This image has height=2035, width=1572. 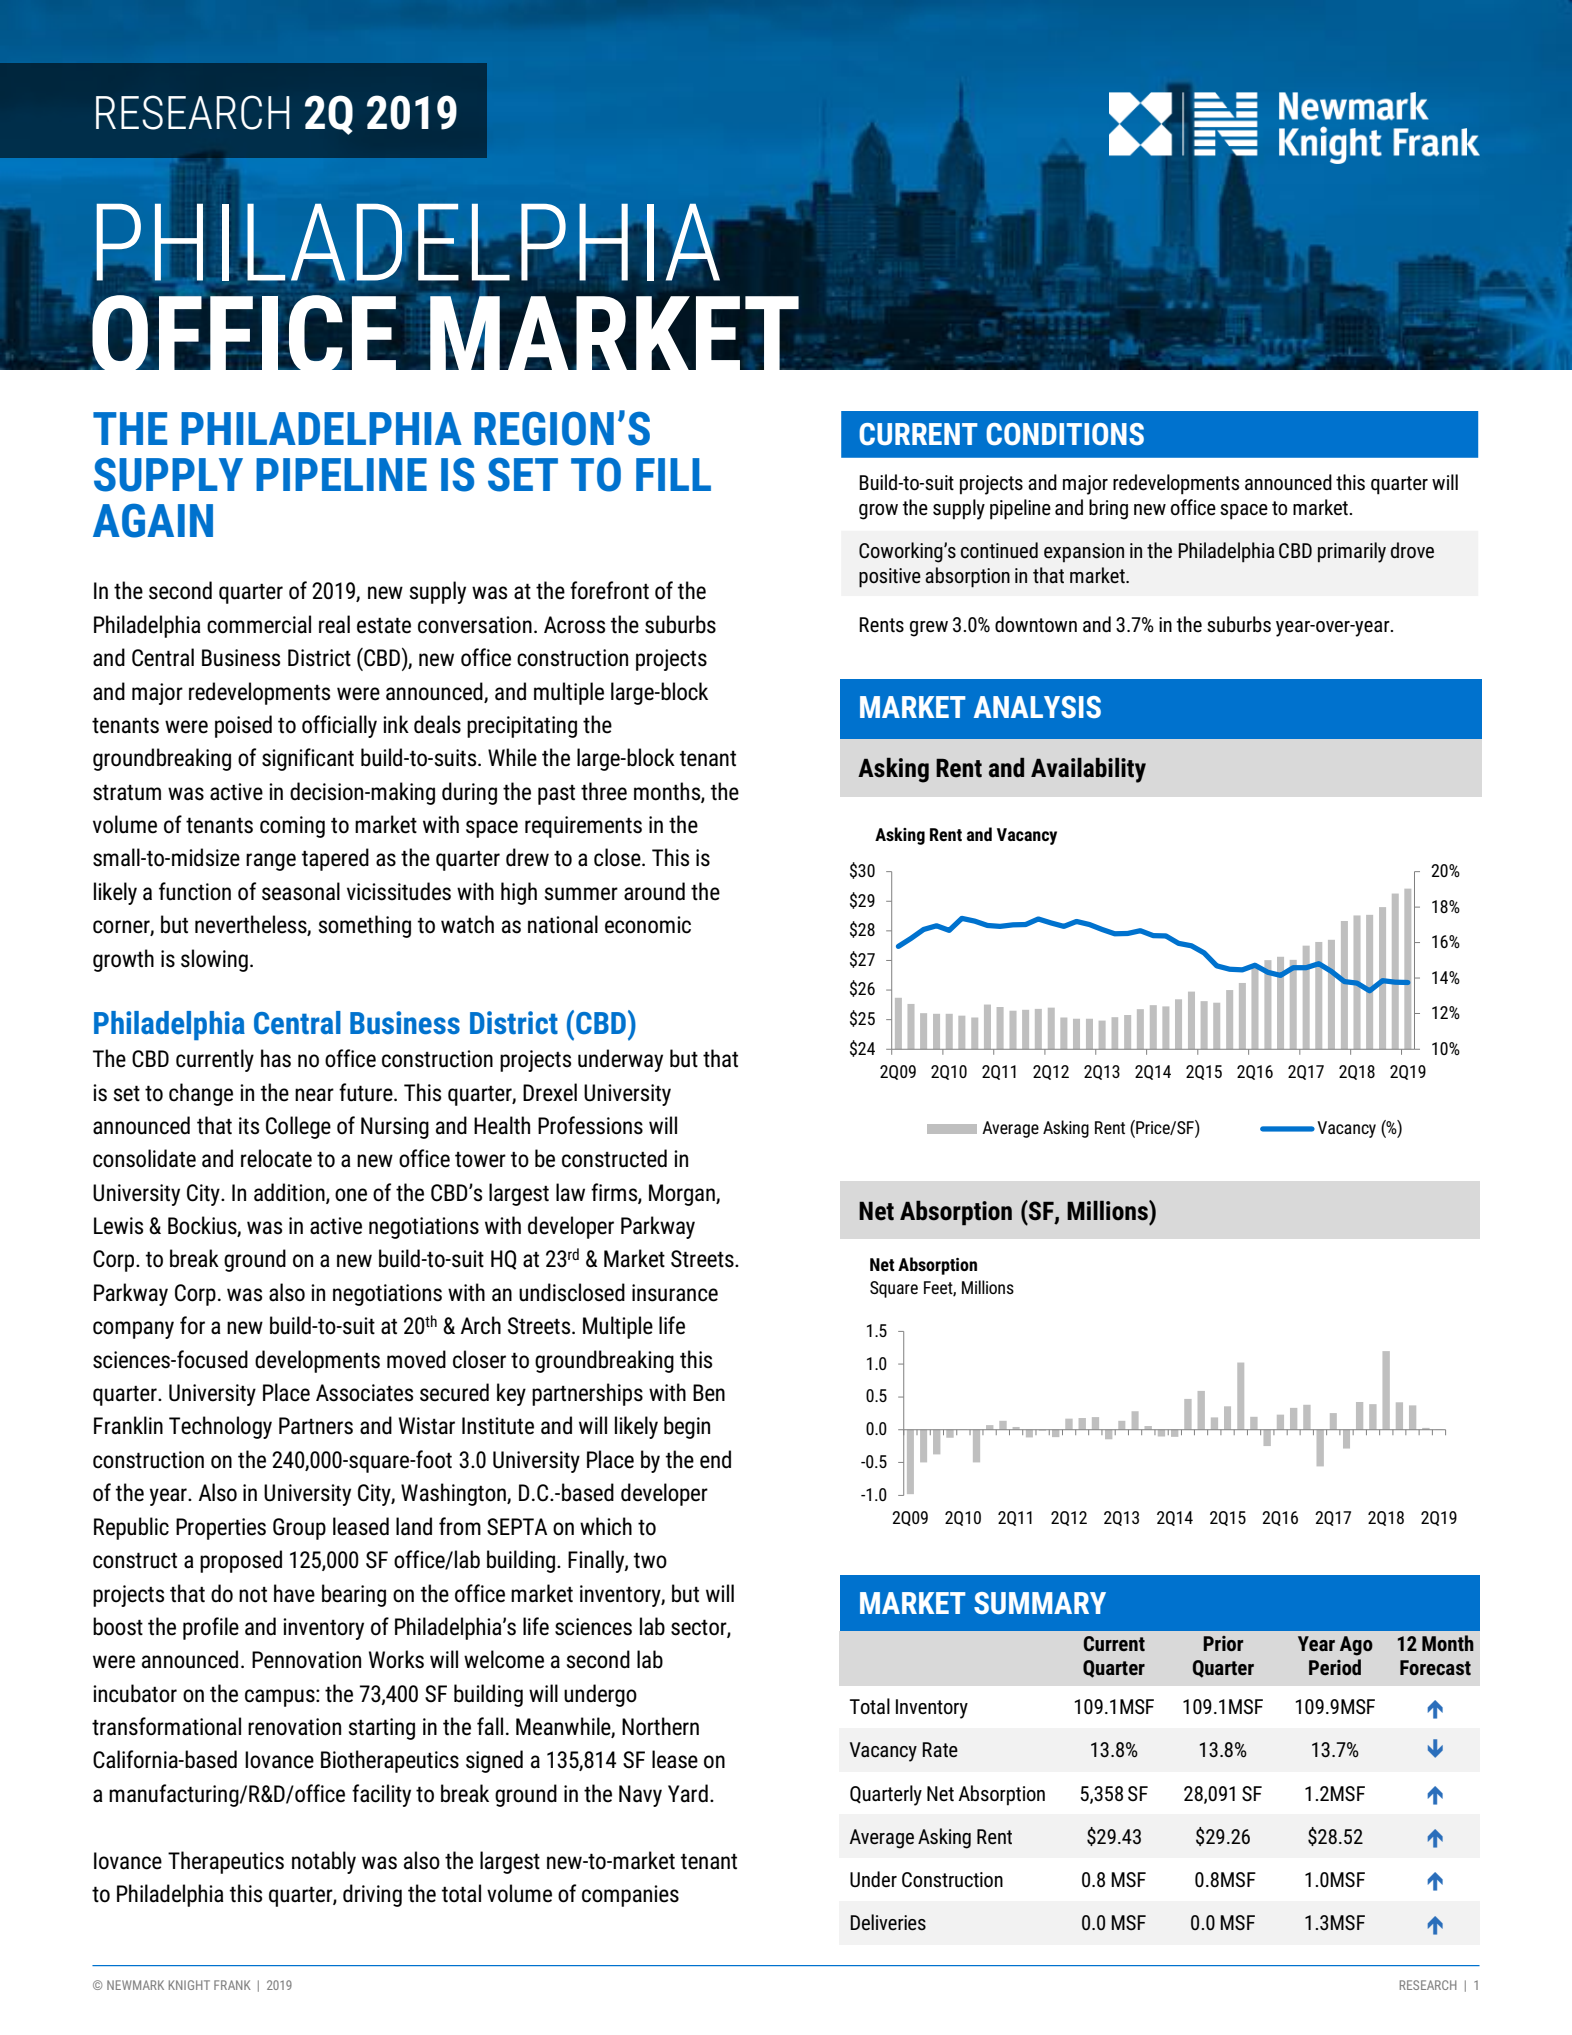 What do you see at coordinates (290, 1193) in the image?
I see `addition` at bounding box center [290, 1193].
